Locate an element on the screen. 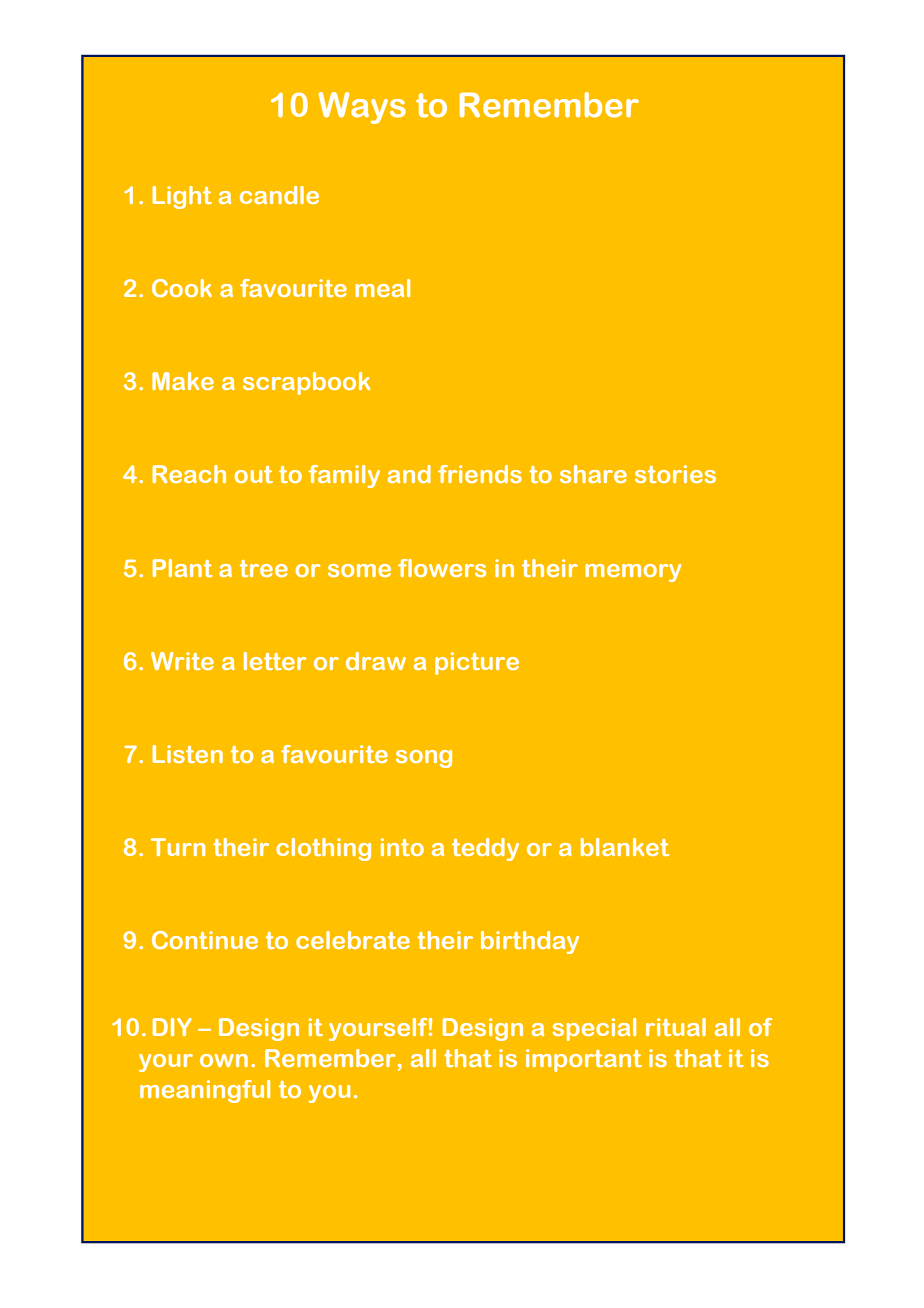  meal is located at coordinates (382, 288).
